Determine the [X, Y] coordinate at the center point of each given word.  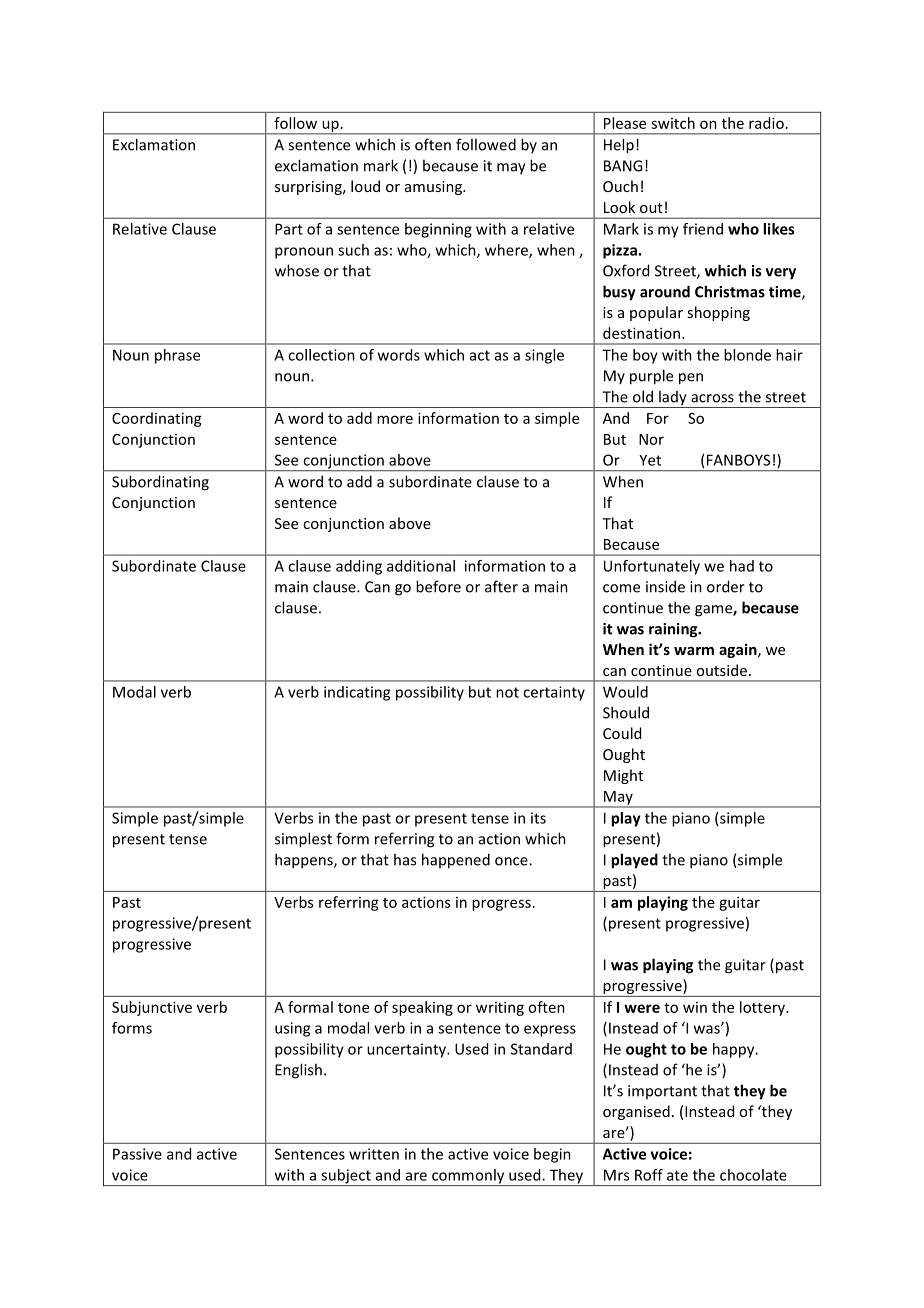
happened [456, 861]
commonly [468, 1177]
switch [673, 123]
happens [305, 861]
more [395, 419]
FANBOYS [738, 460]
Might [623, 776]
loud [365, 186]
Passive [137, 1154]
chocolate [753, 1175]
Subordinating [160, 483]
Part [289, 229]
